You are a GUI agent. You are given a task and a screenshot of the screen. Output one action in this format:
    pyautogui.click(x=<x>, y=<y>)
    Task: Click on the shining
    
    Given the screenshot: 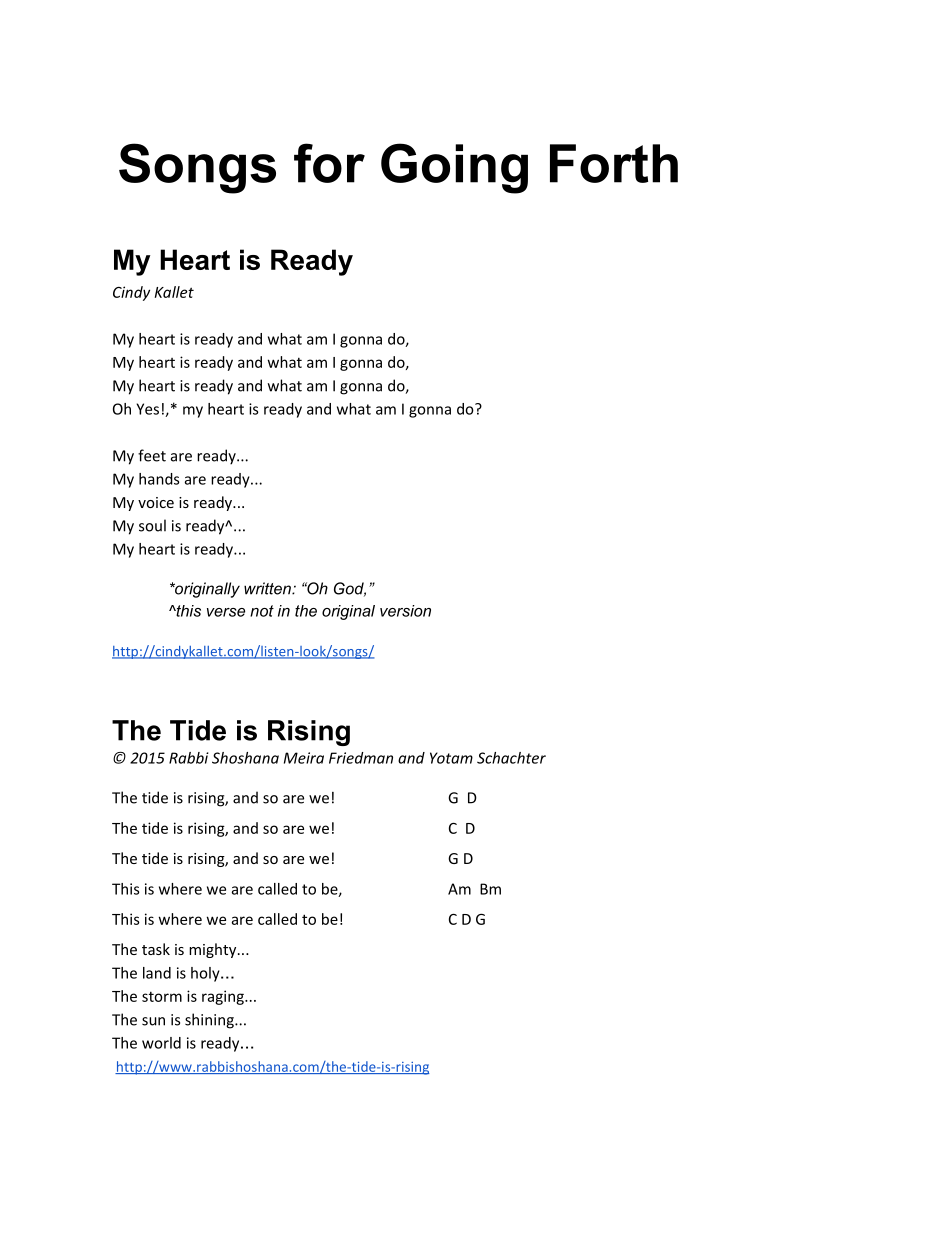 What is the action you would take?
    pyautogui.click(x=210, y=1021)
